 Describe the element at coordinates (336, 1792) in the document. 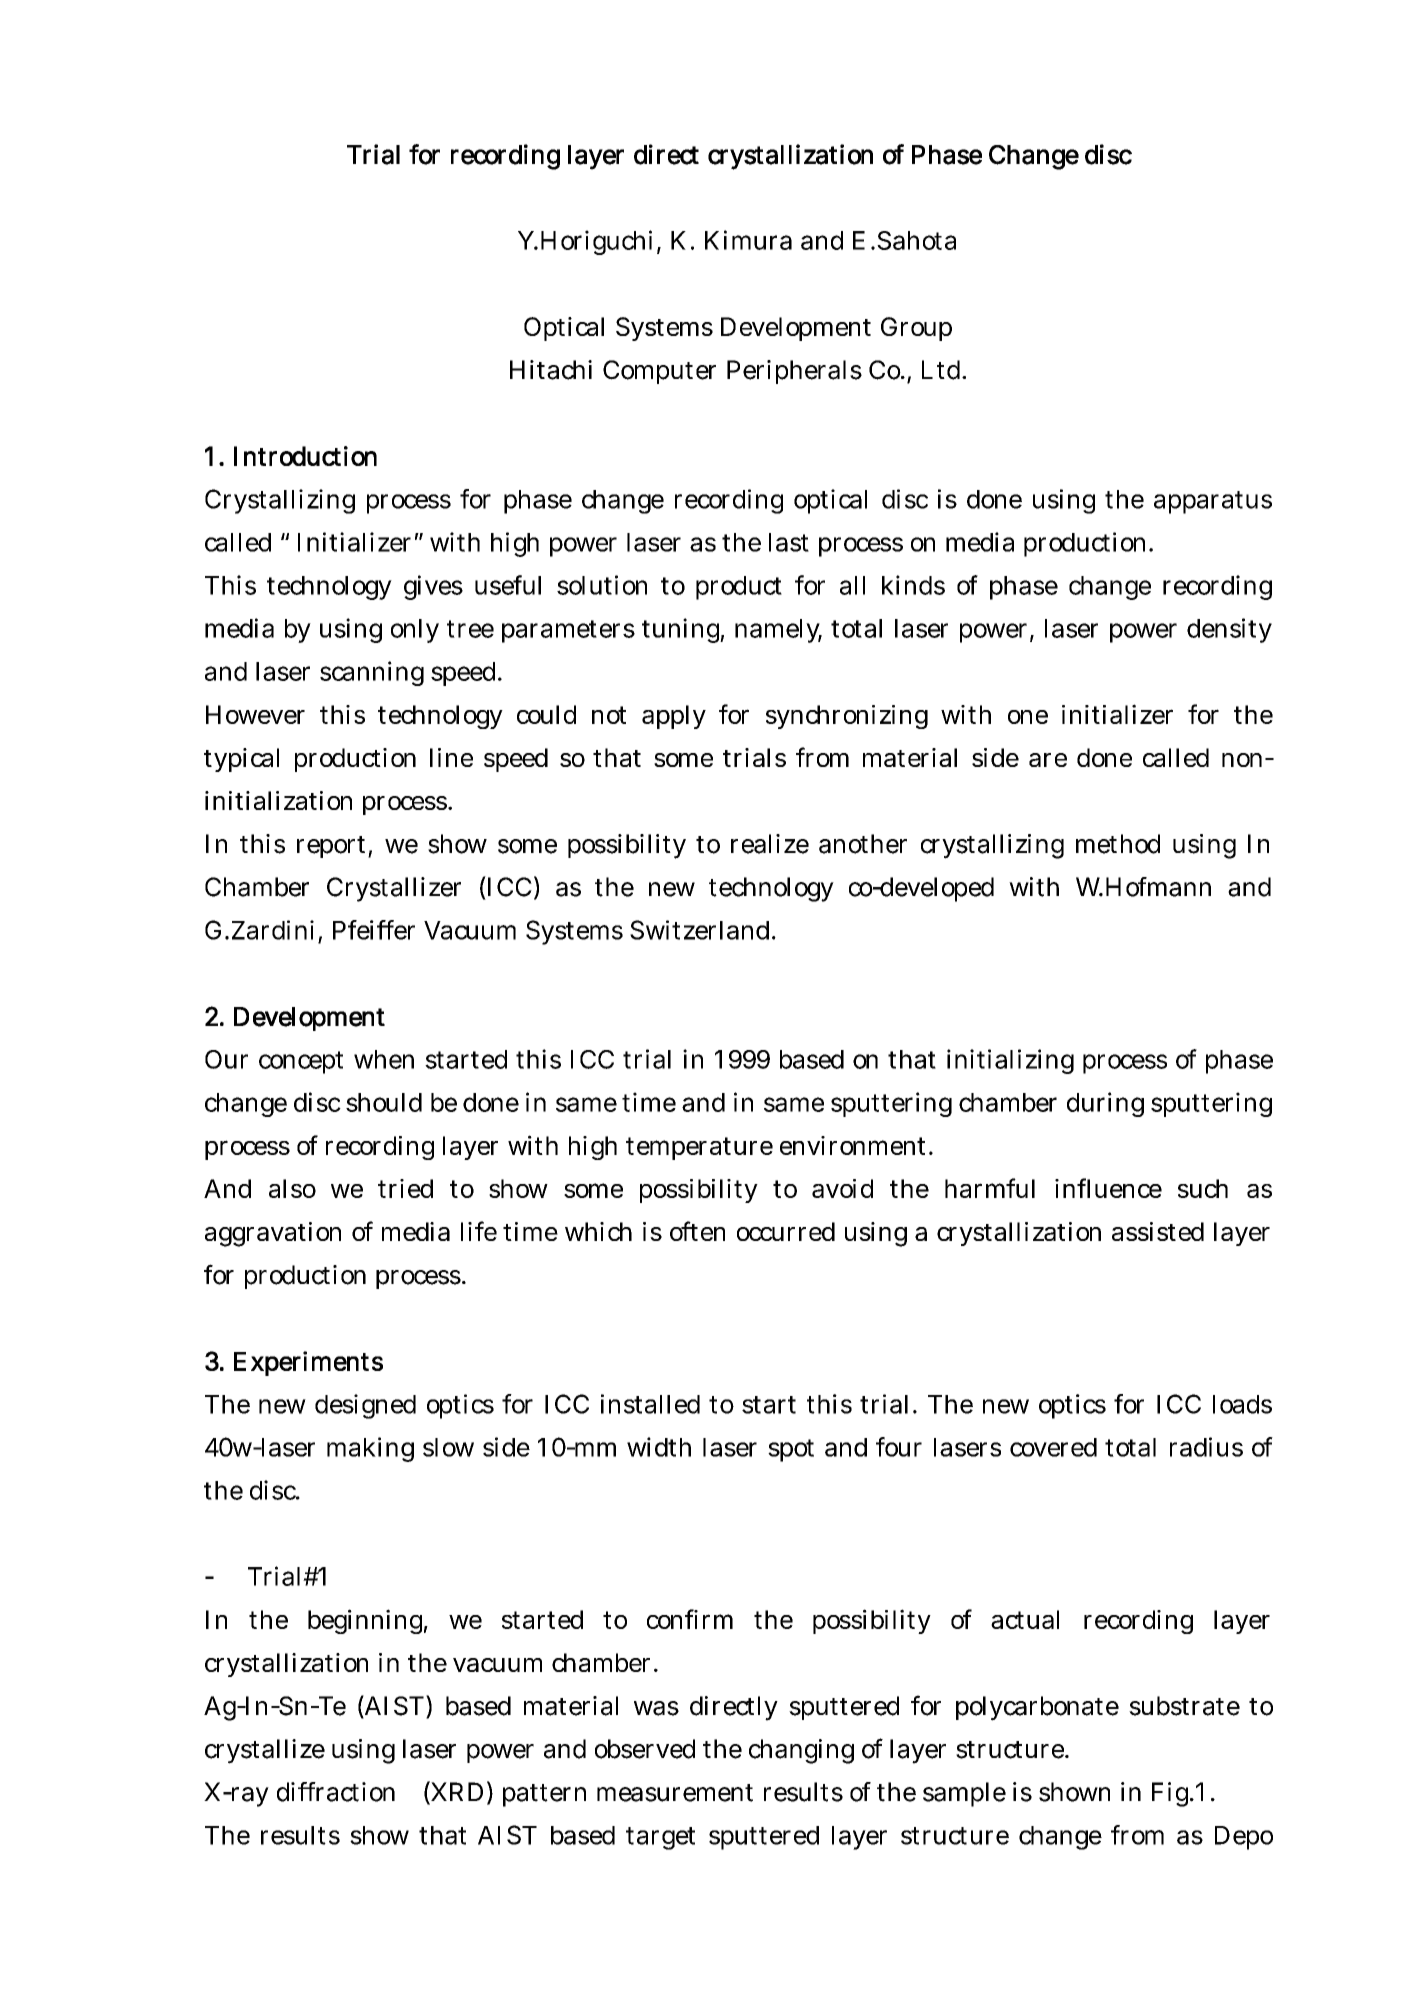

I see `diffraction` at that location.
